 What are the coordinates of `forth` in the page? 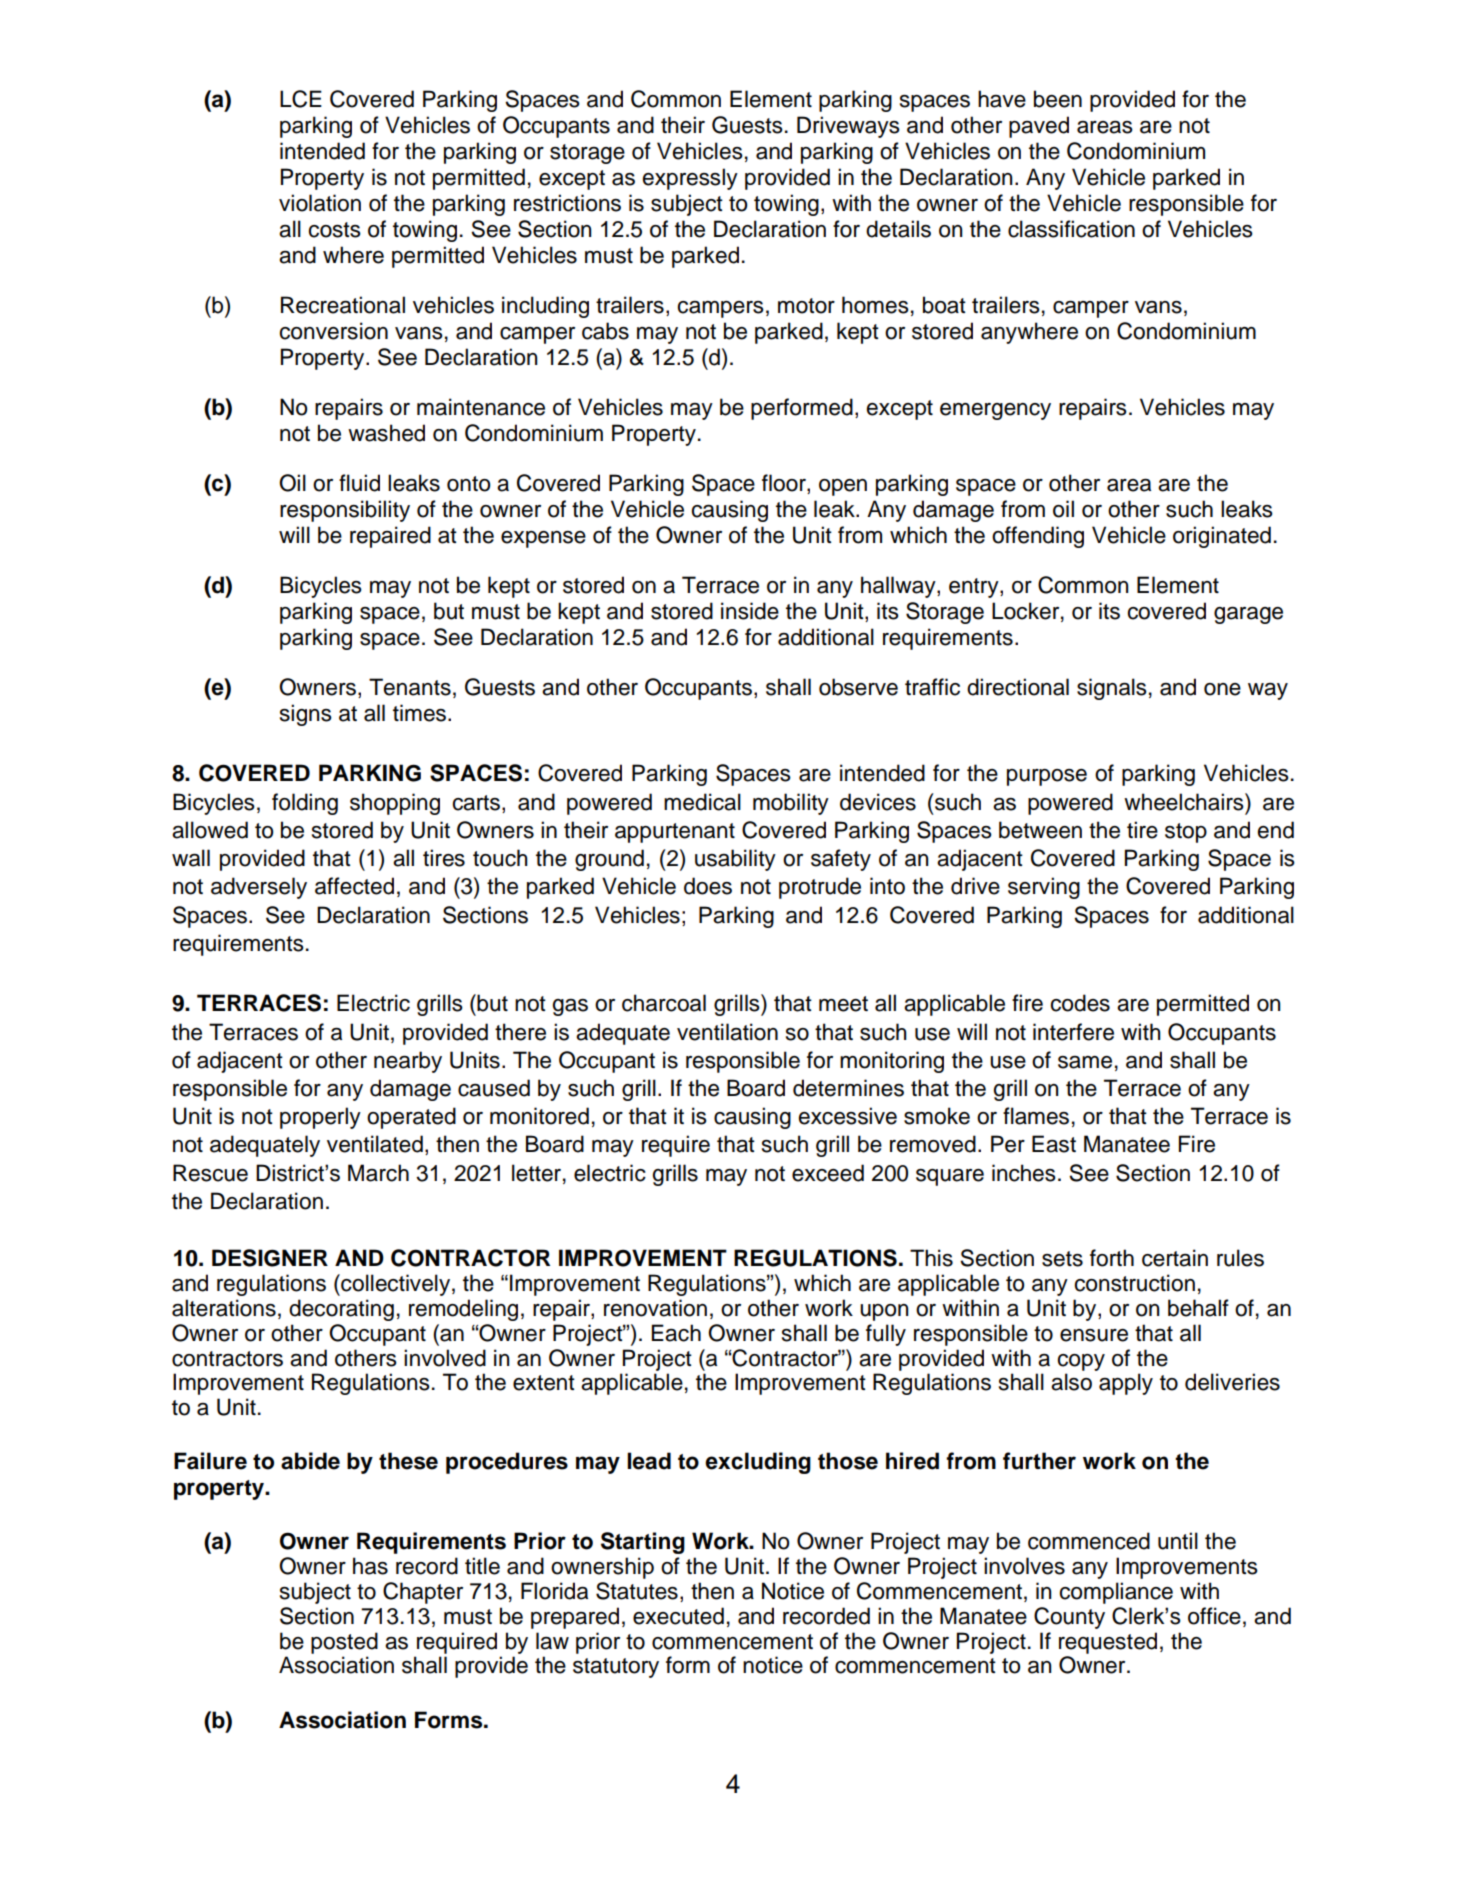 It's located at (1112, 1258).
